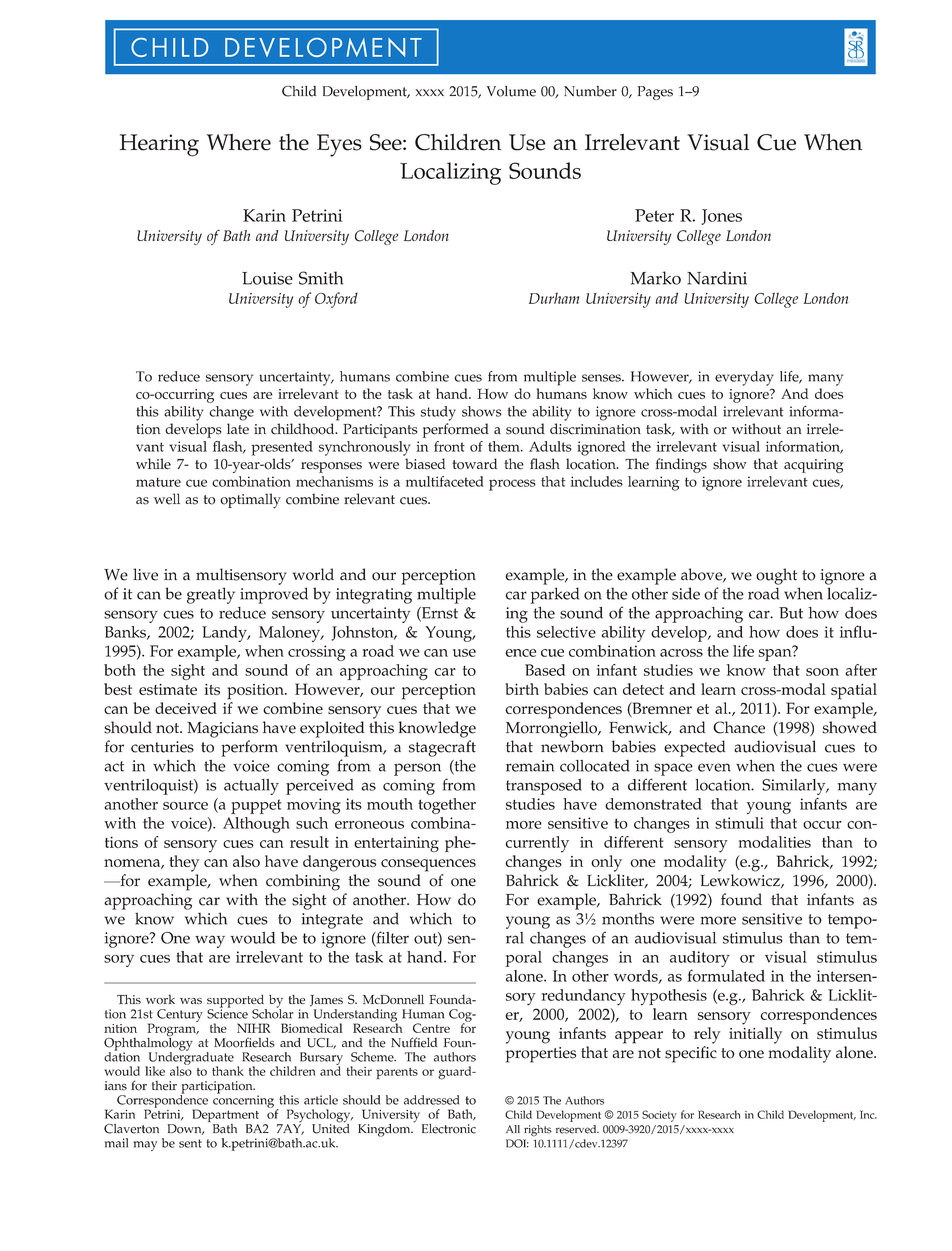  What do you see at coordinates (554, 595) in the document?
I see `parked` at bounding box center [554, 595].
